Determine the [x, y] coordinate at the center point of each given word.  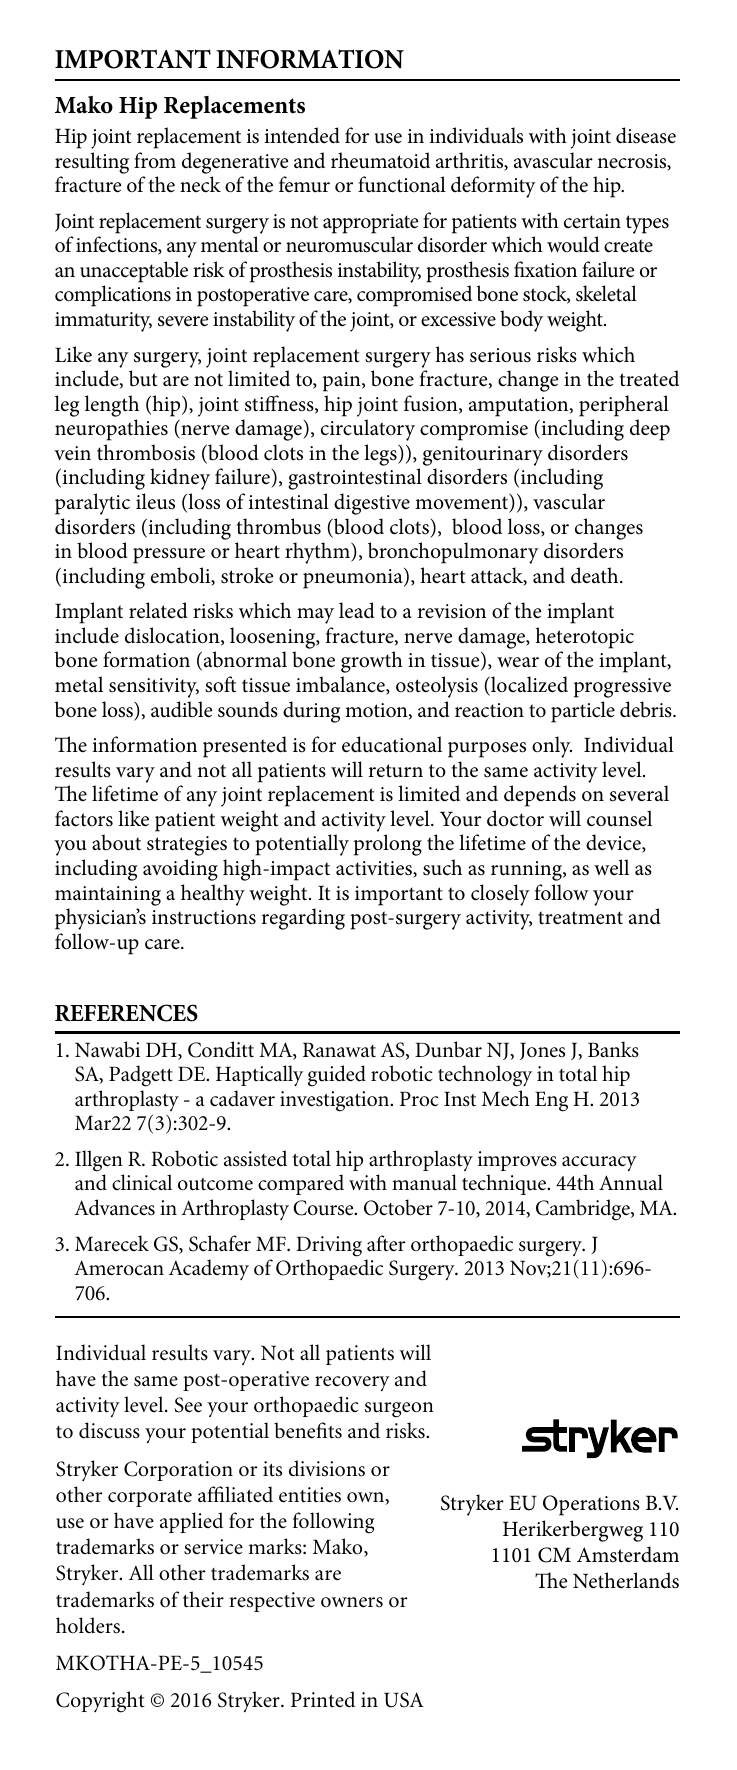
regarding [303, 919]
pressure [169, 556]
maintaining [108, 896]
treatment [580, 918]
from [155, 160]
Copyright [100, 1702]
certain [592, 221]
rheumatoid [380, 160]
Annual [631, 1182]
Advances [114, 1207]
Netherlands [626, 1580]
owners [352, 1602]
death [596, 575]
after [386, 1243]
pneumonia [354, 578]
